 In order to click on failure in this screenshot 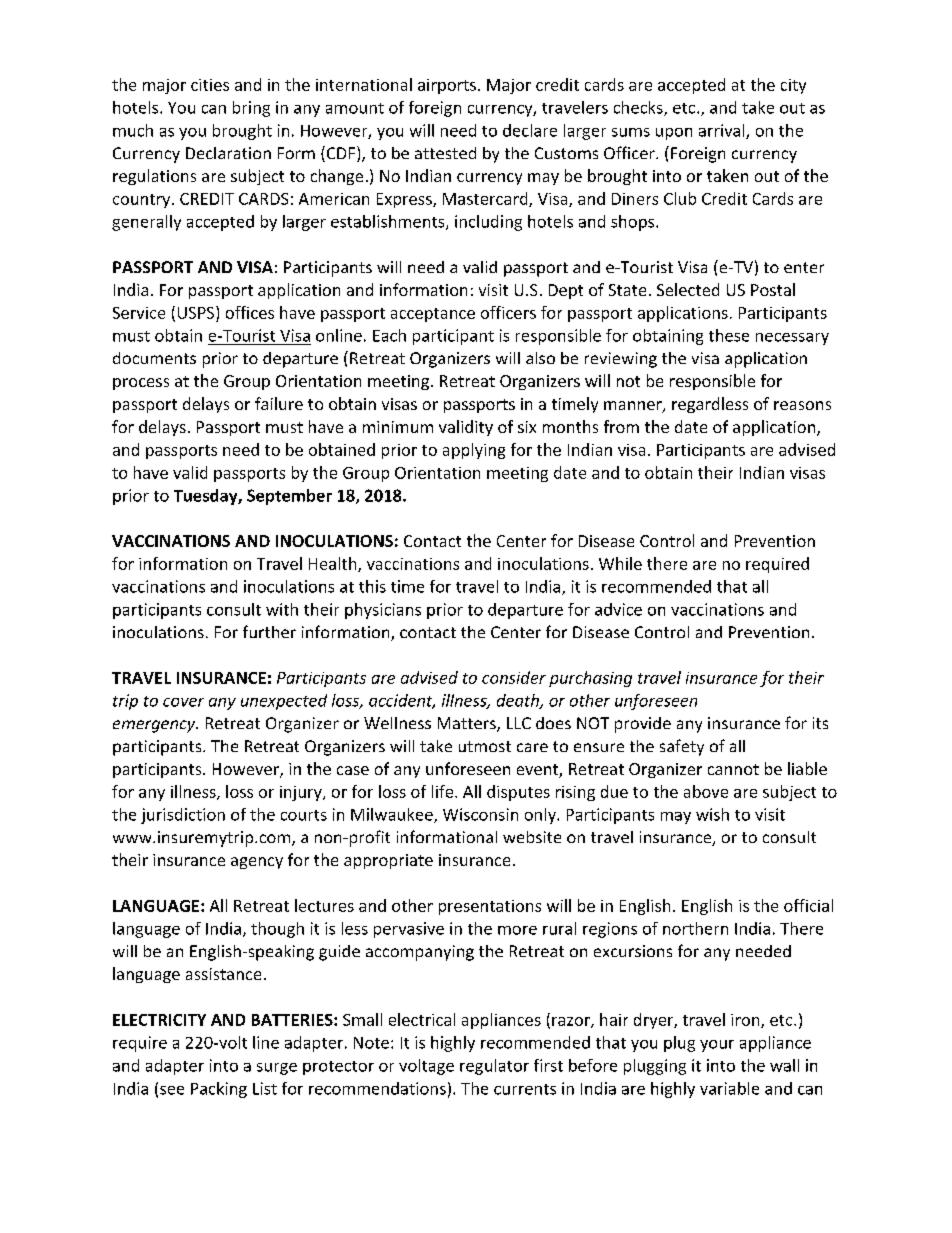, I will do `click(279, 403)`.
